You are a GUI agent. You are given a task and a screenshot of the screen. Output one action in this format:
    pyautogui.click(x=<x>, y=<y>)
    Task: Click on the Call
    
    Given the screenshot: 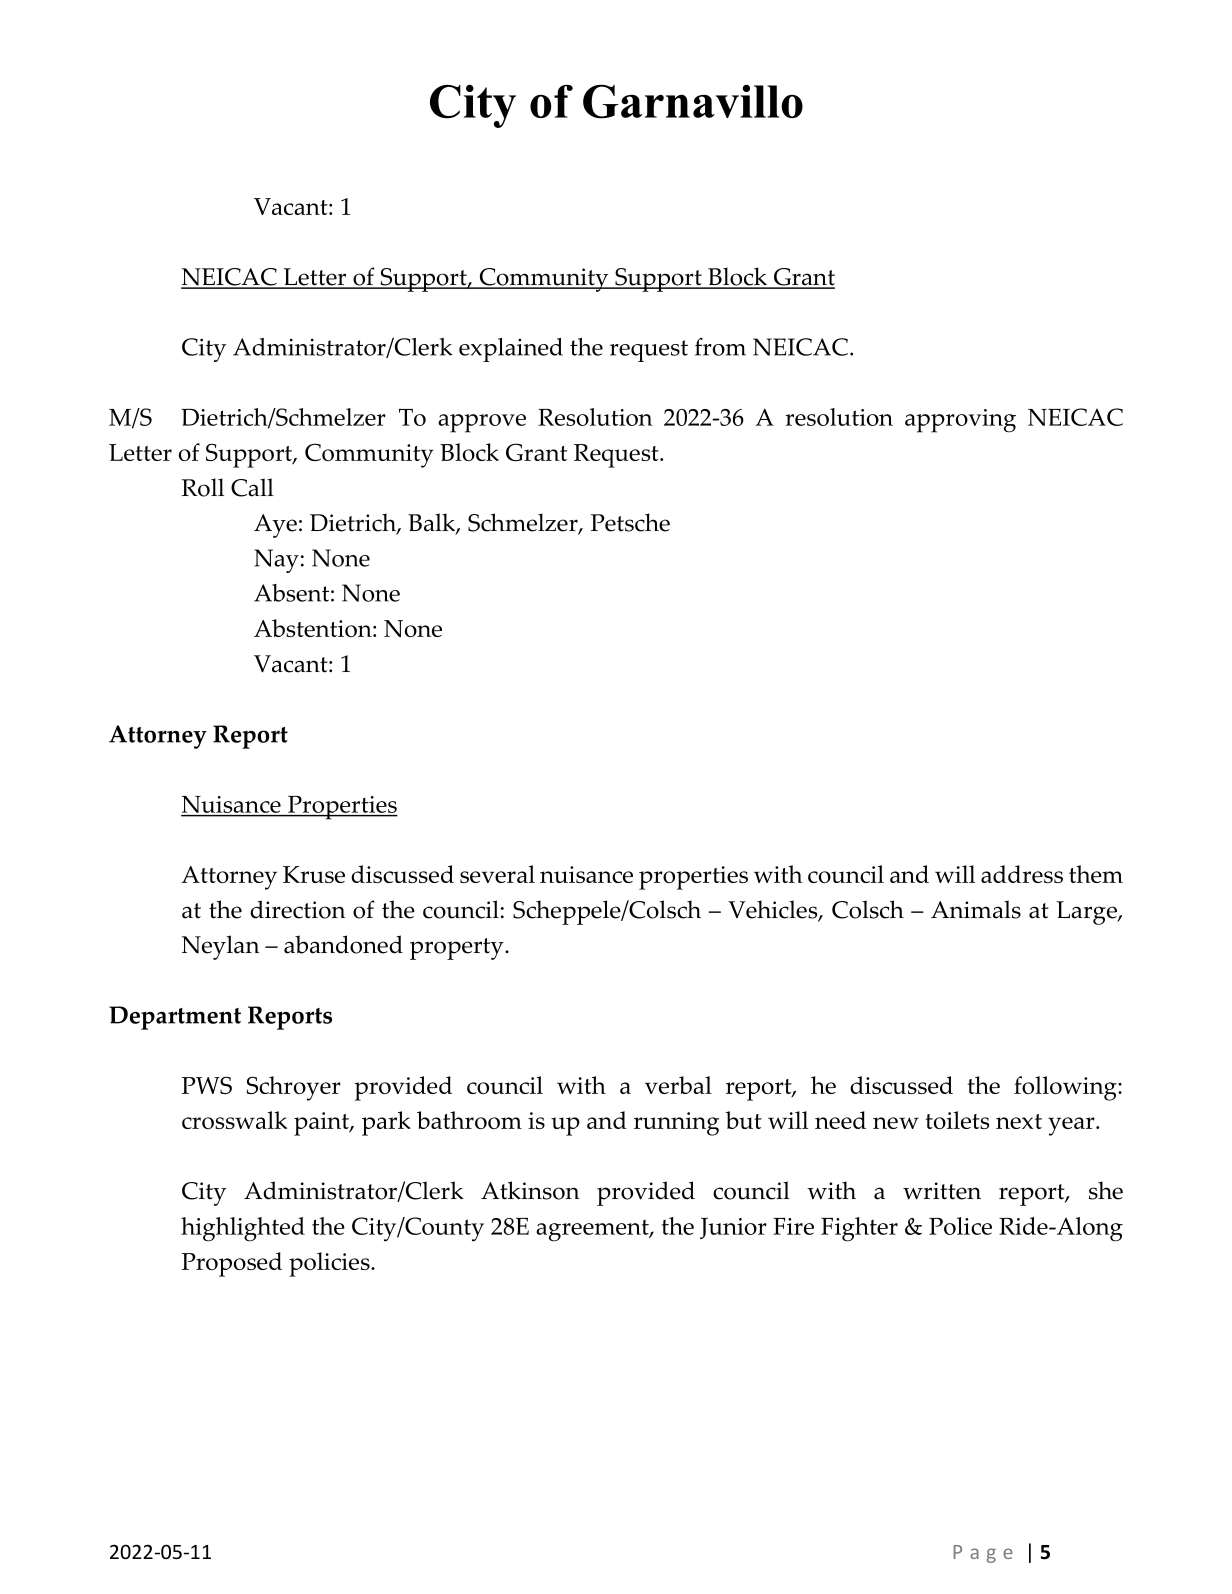 What is the action you would take?
    pyautogui.click(x=252, y=487)
